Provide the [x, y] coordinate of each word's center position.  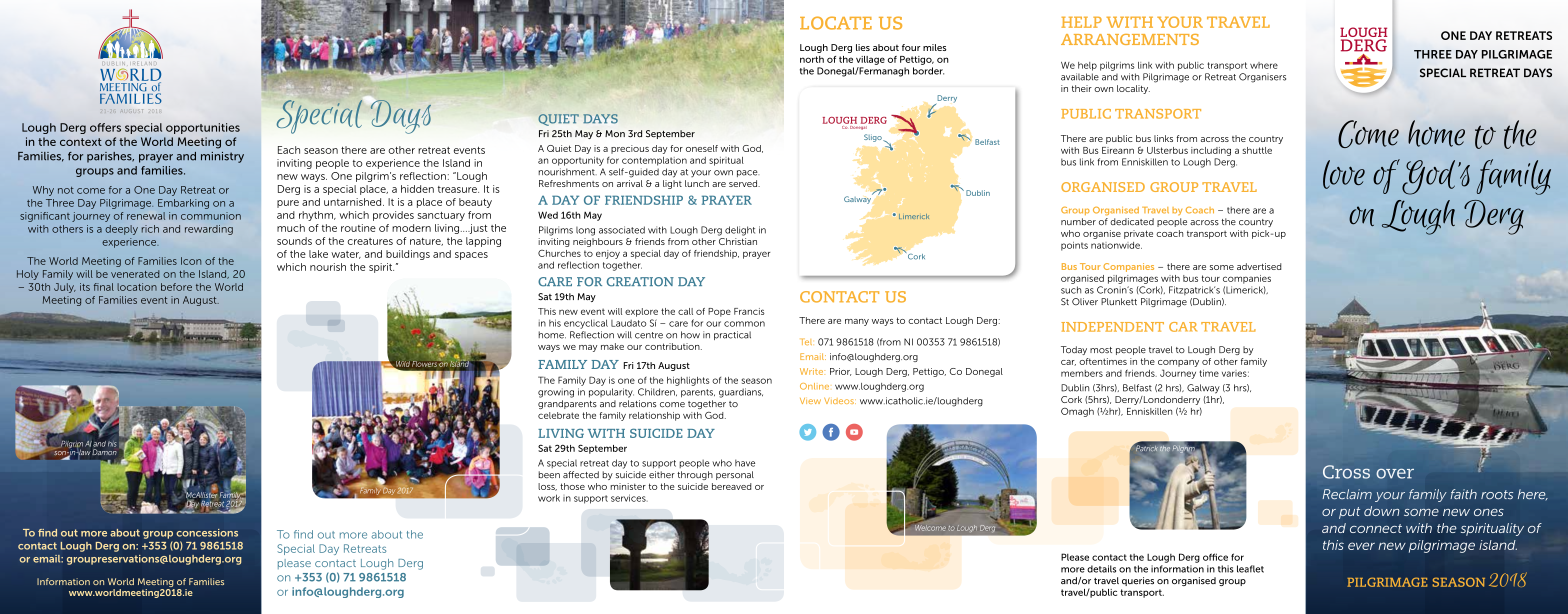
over [1395, 473]
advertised [1259, 266]
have [745, 463]
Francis [749, 311]
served [744, 183]
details [1101, 569]
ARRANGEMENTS [1130, 39]
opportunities [203, 128]
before [176, 287]
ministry [222, 157]
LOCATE [836, 23]
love [1344, 174]
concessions [207, 533]
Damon [104, 452]
